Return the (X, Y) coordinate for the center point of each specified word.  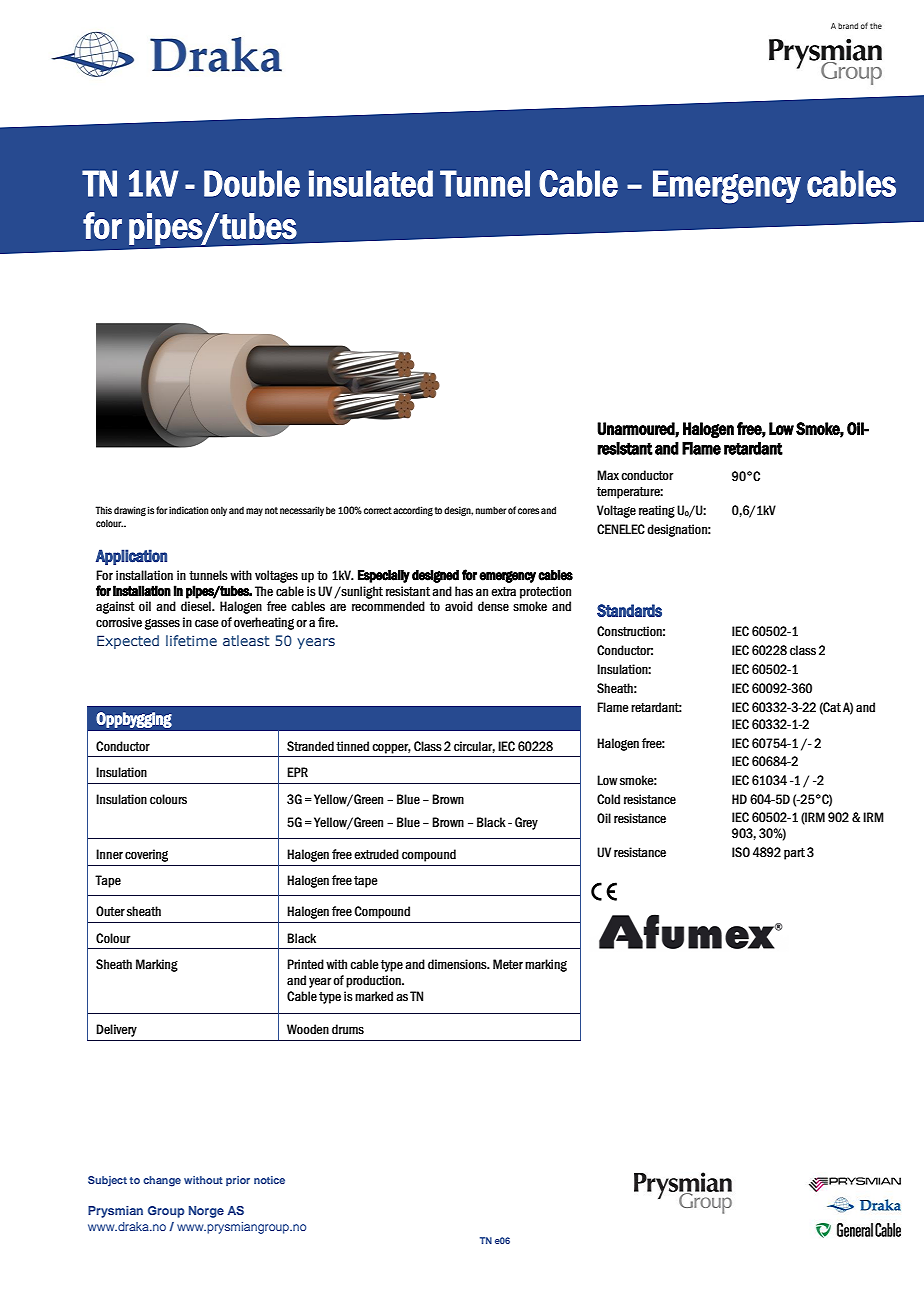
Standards (629, 610)
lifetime (191, 640)
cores (528, 511)
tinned (352, 746)
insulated (371, 183)
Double (252, 183)
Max (608, 475)
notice (269, 1180)
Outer (110, 911)
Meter (508, 964)
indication (188, 510)
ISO (741, 852)
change (162, 1181)
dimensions (458, 964)
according (413, 511)
